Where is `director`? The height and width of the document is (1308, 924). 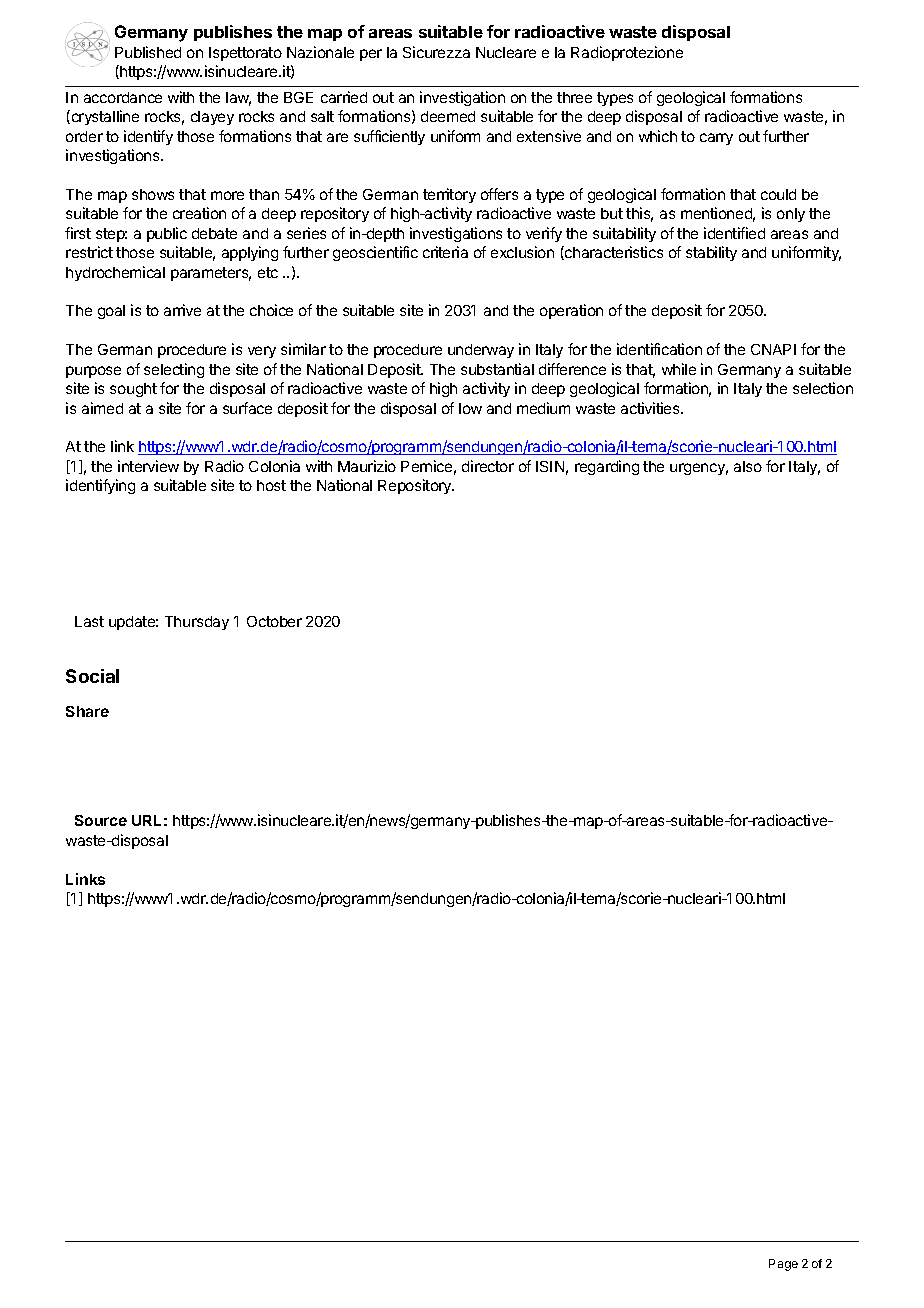
director is located at coordinates (488, 466).
